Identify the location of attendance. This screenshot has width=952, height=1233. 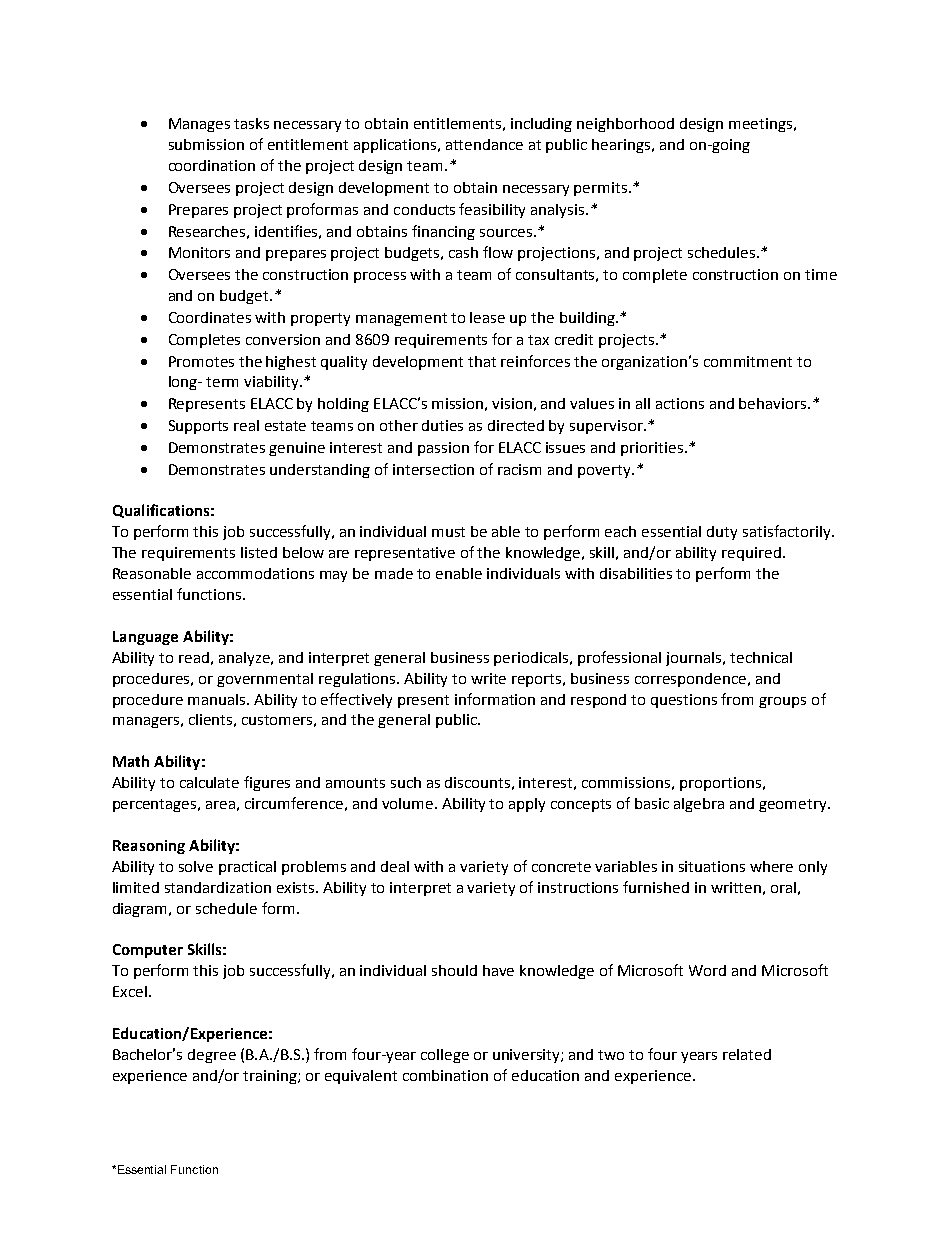
(484, 144).
